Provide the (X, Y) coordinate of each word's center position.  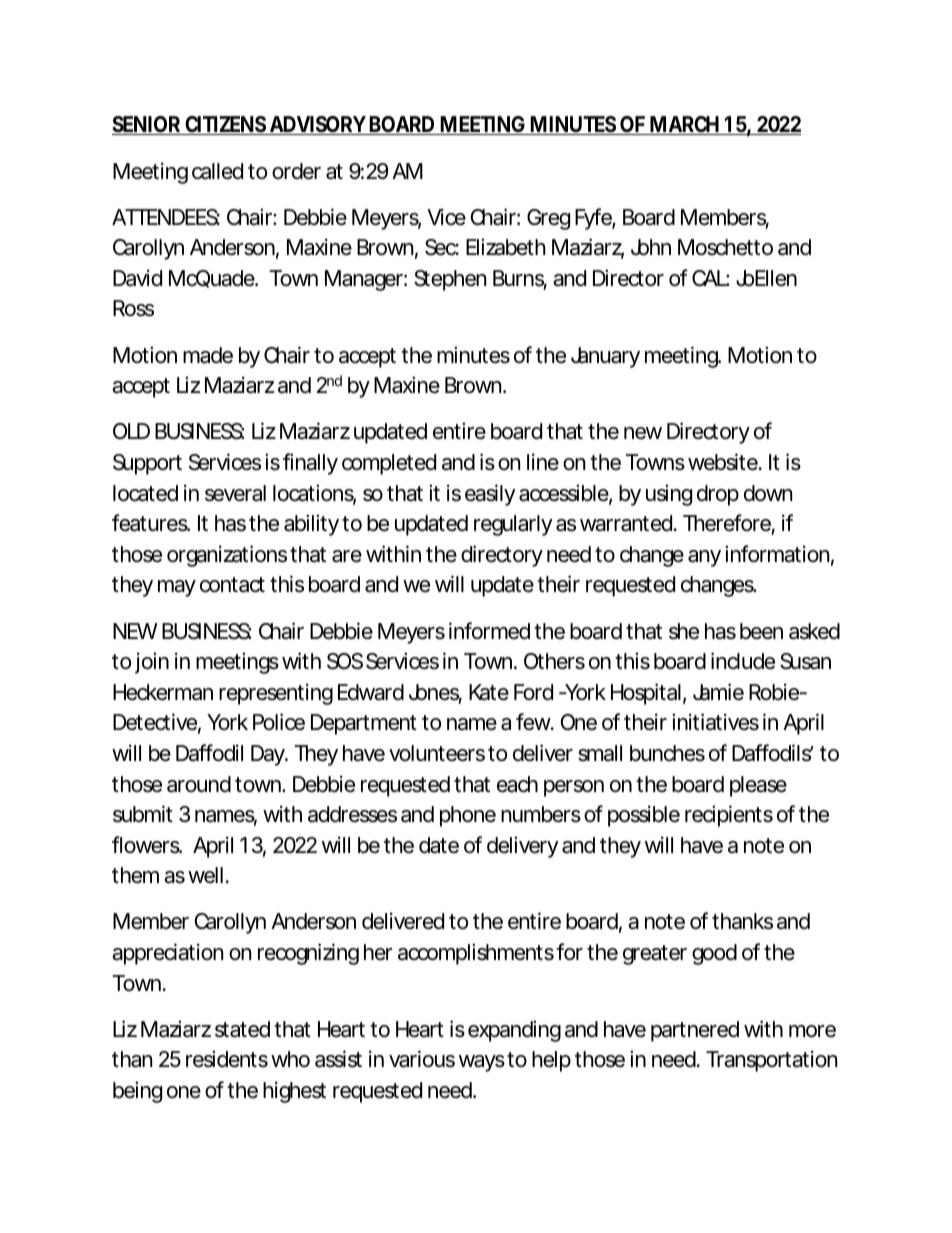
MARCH (685, 125)
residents (227, 1059)
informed (489, 631)
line (543, 462)
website (724, 462)
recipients (729, 816)
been (761, 631)
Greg (548, 219)
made (208, 355)
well (205, 875)
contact (232, 585)
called (217, 171)
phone (468, 816)
